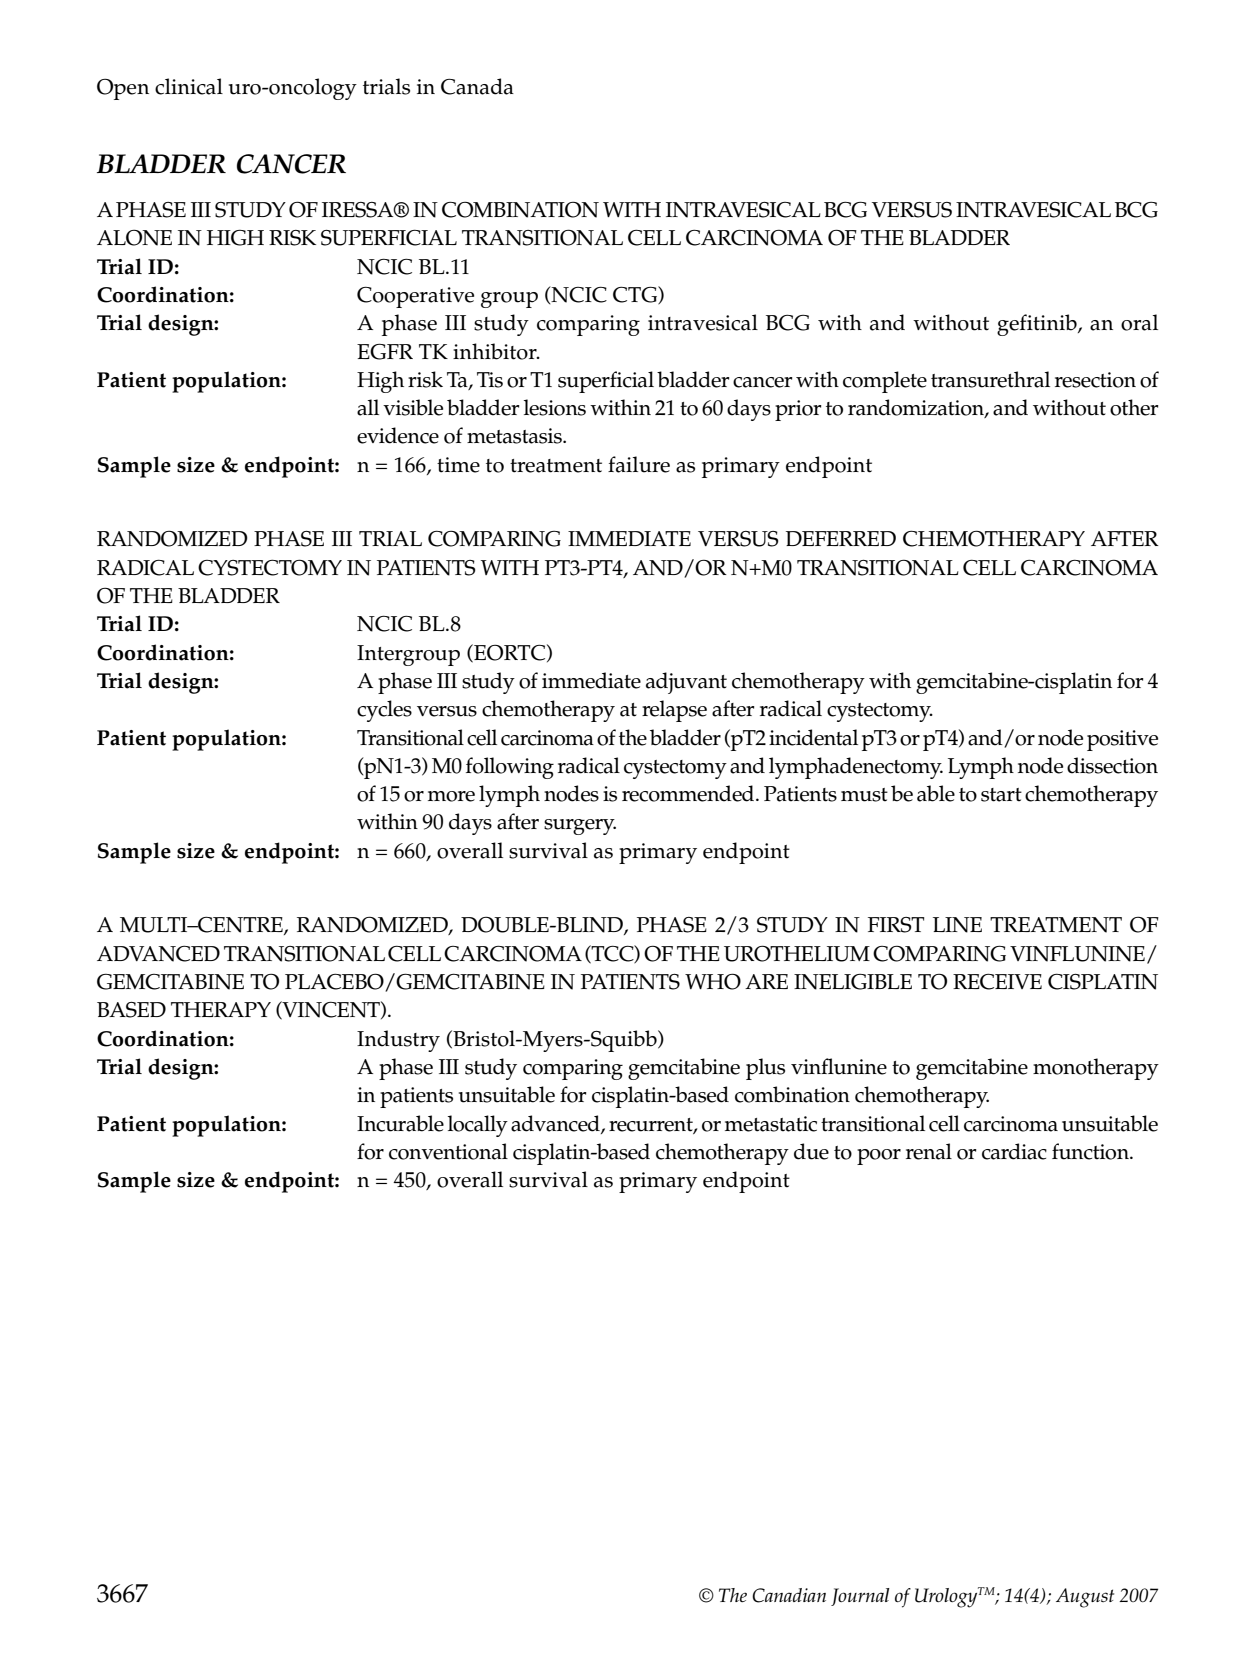 Image resolution: width=1255 pixels, height=1679 pixels. Describe the element at coordinates (686, 683) in the screenshot. I see `adjuvant` at that location.
